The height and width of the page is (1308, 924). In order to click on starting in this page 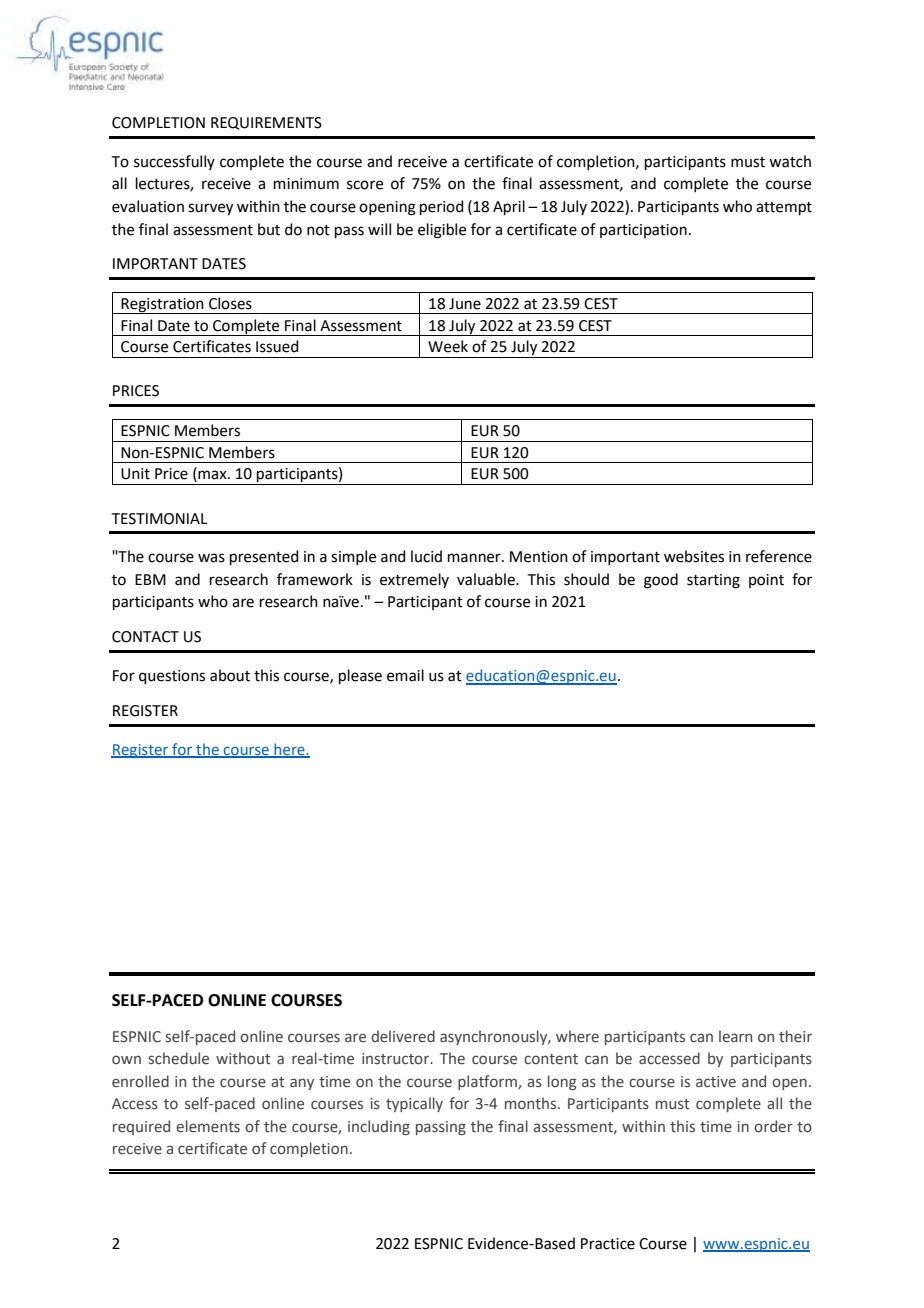, I will do `click(713, 581)`.
